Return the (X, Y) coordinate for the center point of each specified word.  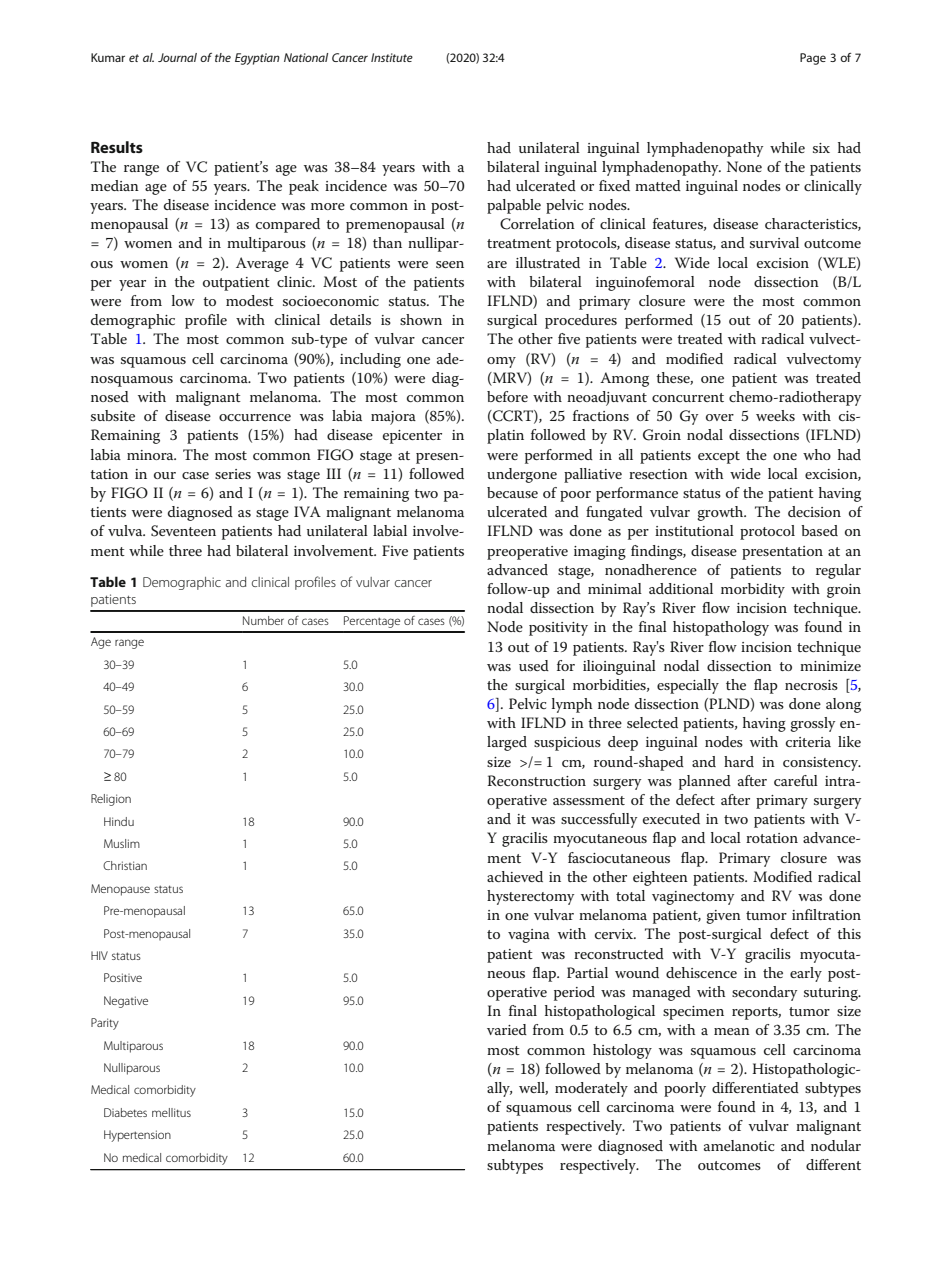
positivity (558, 629)
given (723, 917)
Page (813, 59)
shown (421, 319)
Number (263, 620)
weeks (775, 415)
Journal (177, 57)
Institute (392, 57)
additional (681, 588)
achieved (515, 876)
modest (250, 300)
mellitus (171, 1112)
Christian (125, 865)
